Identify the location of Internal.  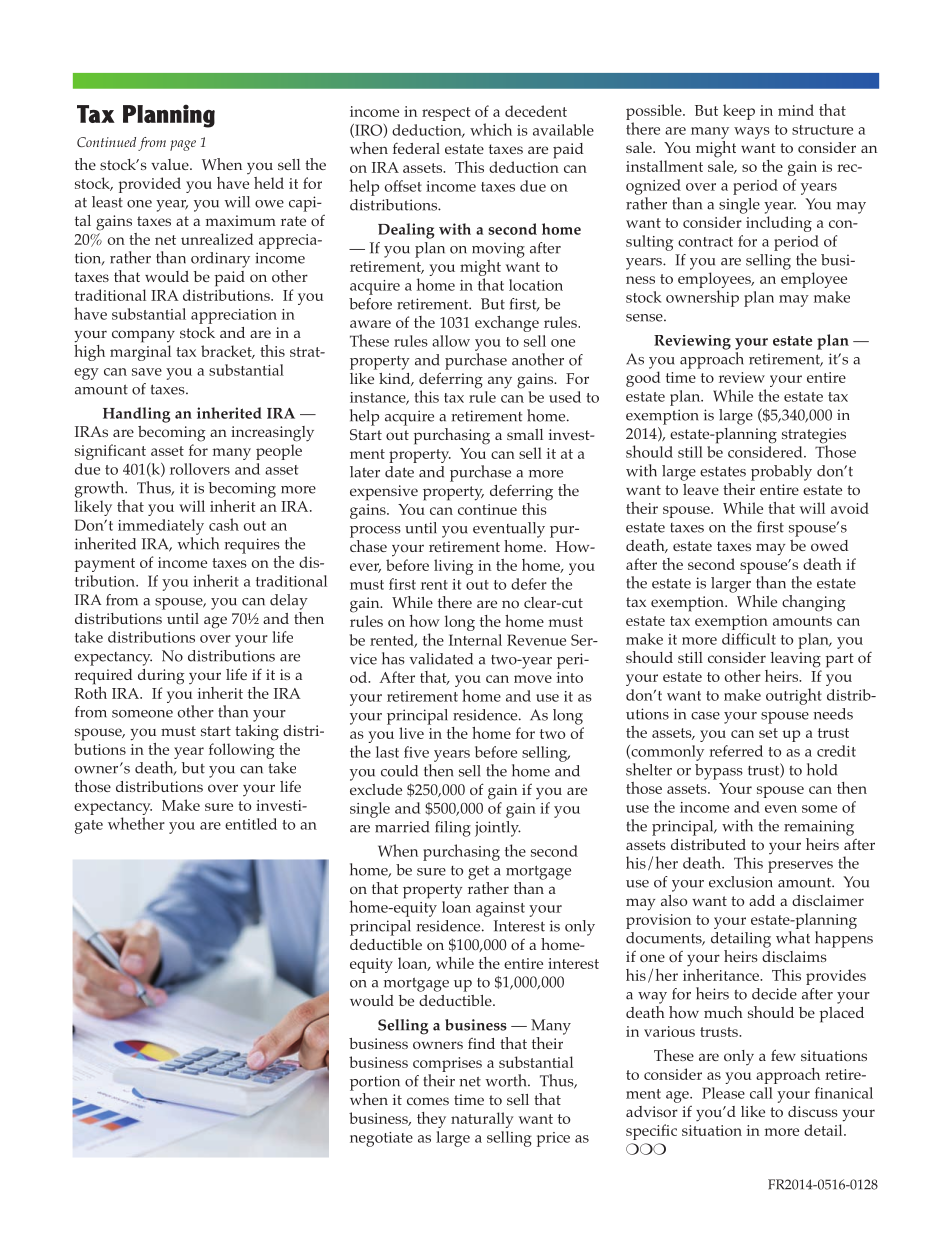
(475, 640).
